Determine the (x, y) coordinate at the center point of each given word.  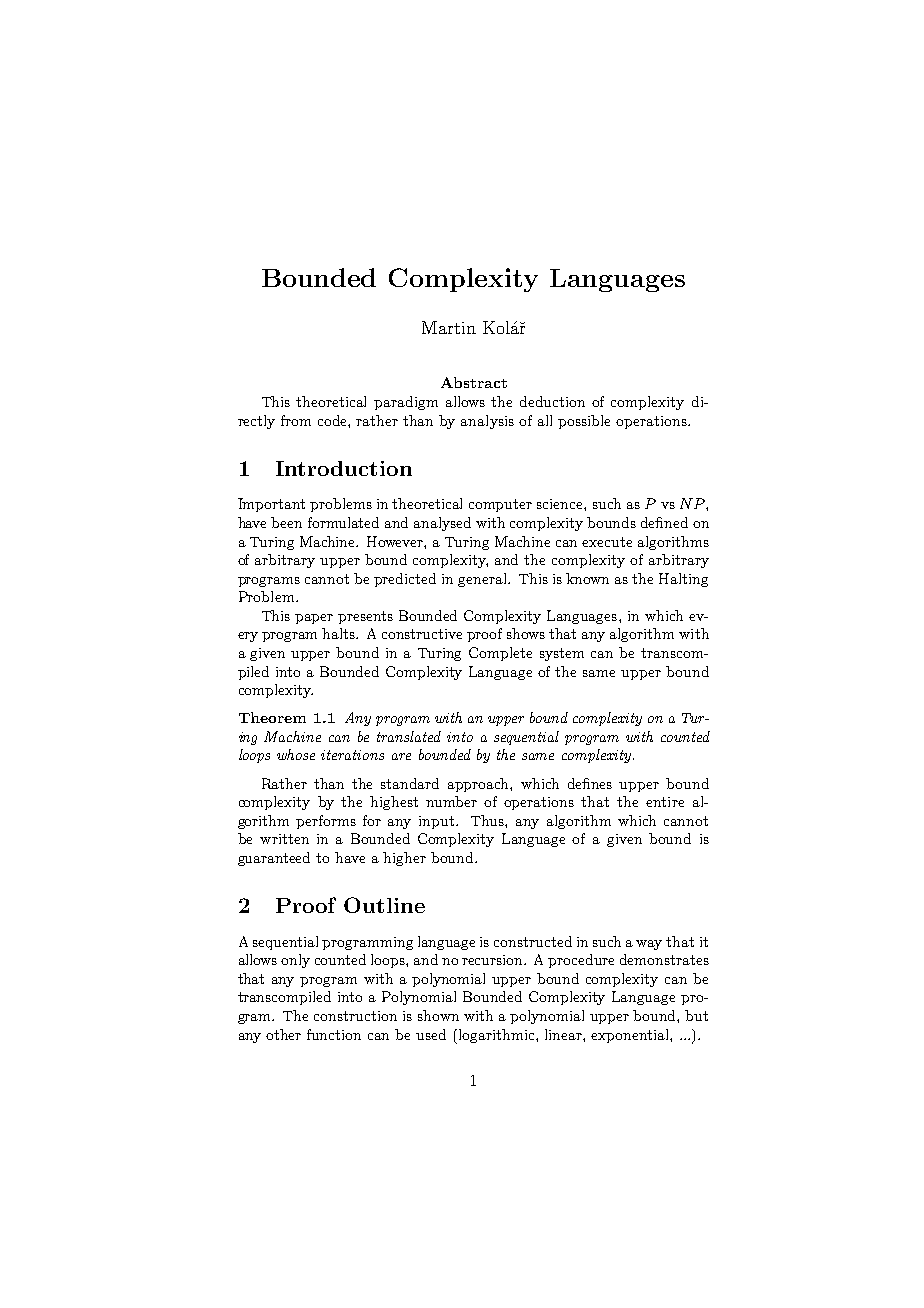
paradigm (406, 403)
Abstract (474, 382)
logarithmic (496, 1036)
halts (340, 633)
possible (584, 422)
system (562, 654)
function (334, 1034)
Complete (500, 654)
